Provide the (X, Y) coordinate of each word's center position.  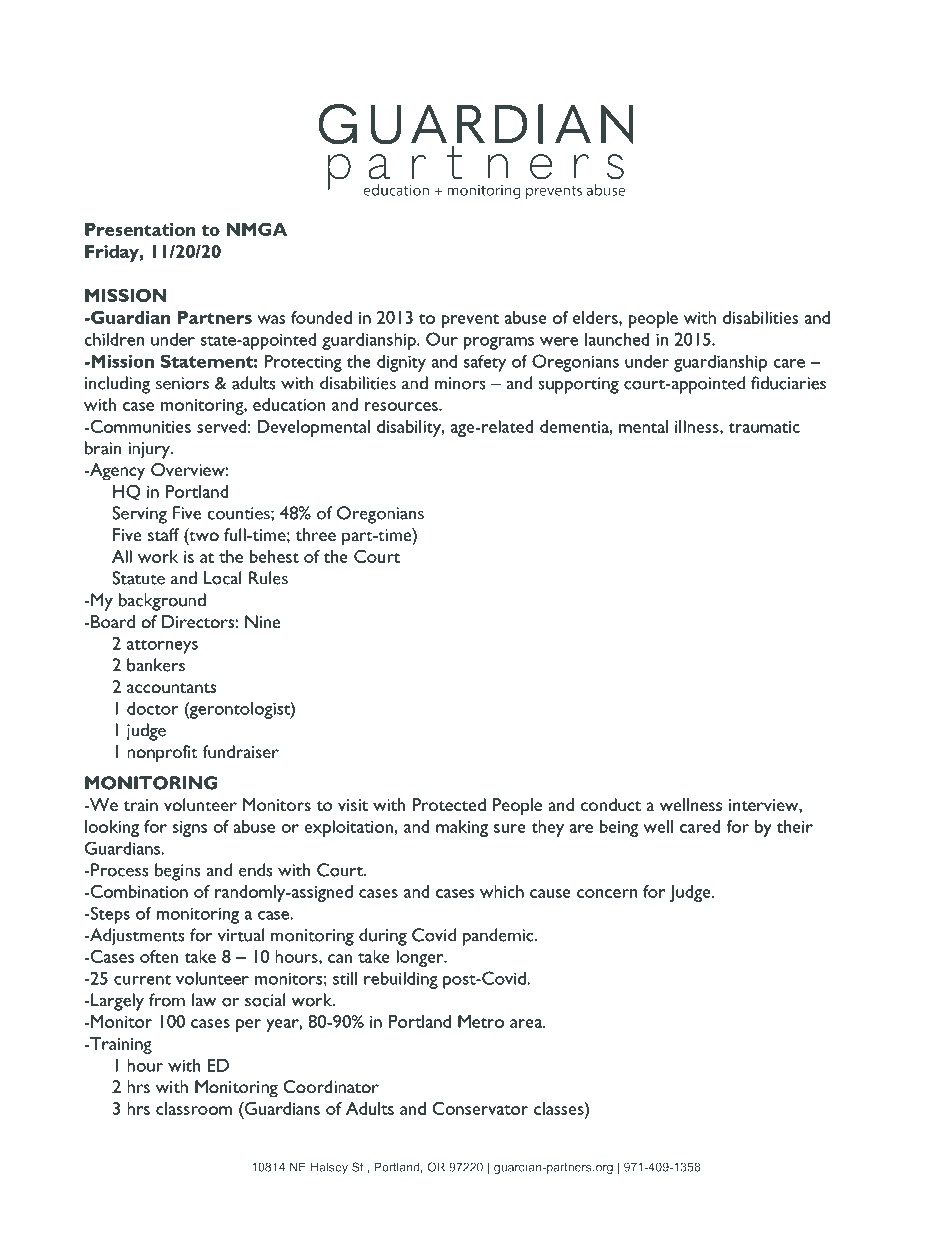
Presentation (140, 229)
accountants (171, 688)
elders (596, 318)
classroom (194, 1108)
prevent (470, 321)
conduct (611, 804)
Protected (449, 804)
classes (560, 1108)
